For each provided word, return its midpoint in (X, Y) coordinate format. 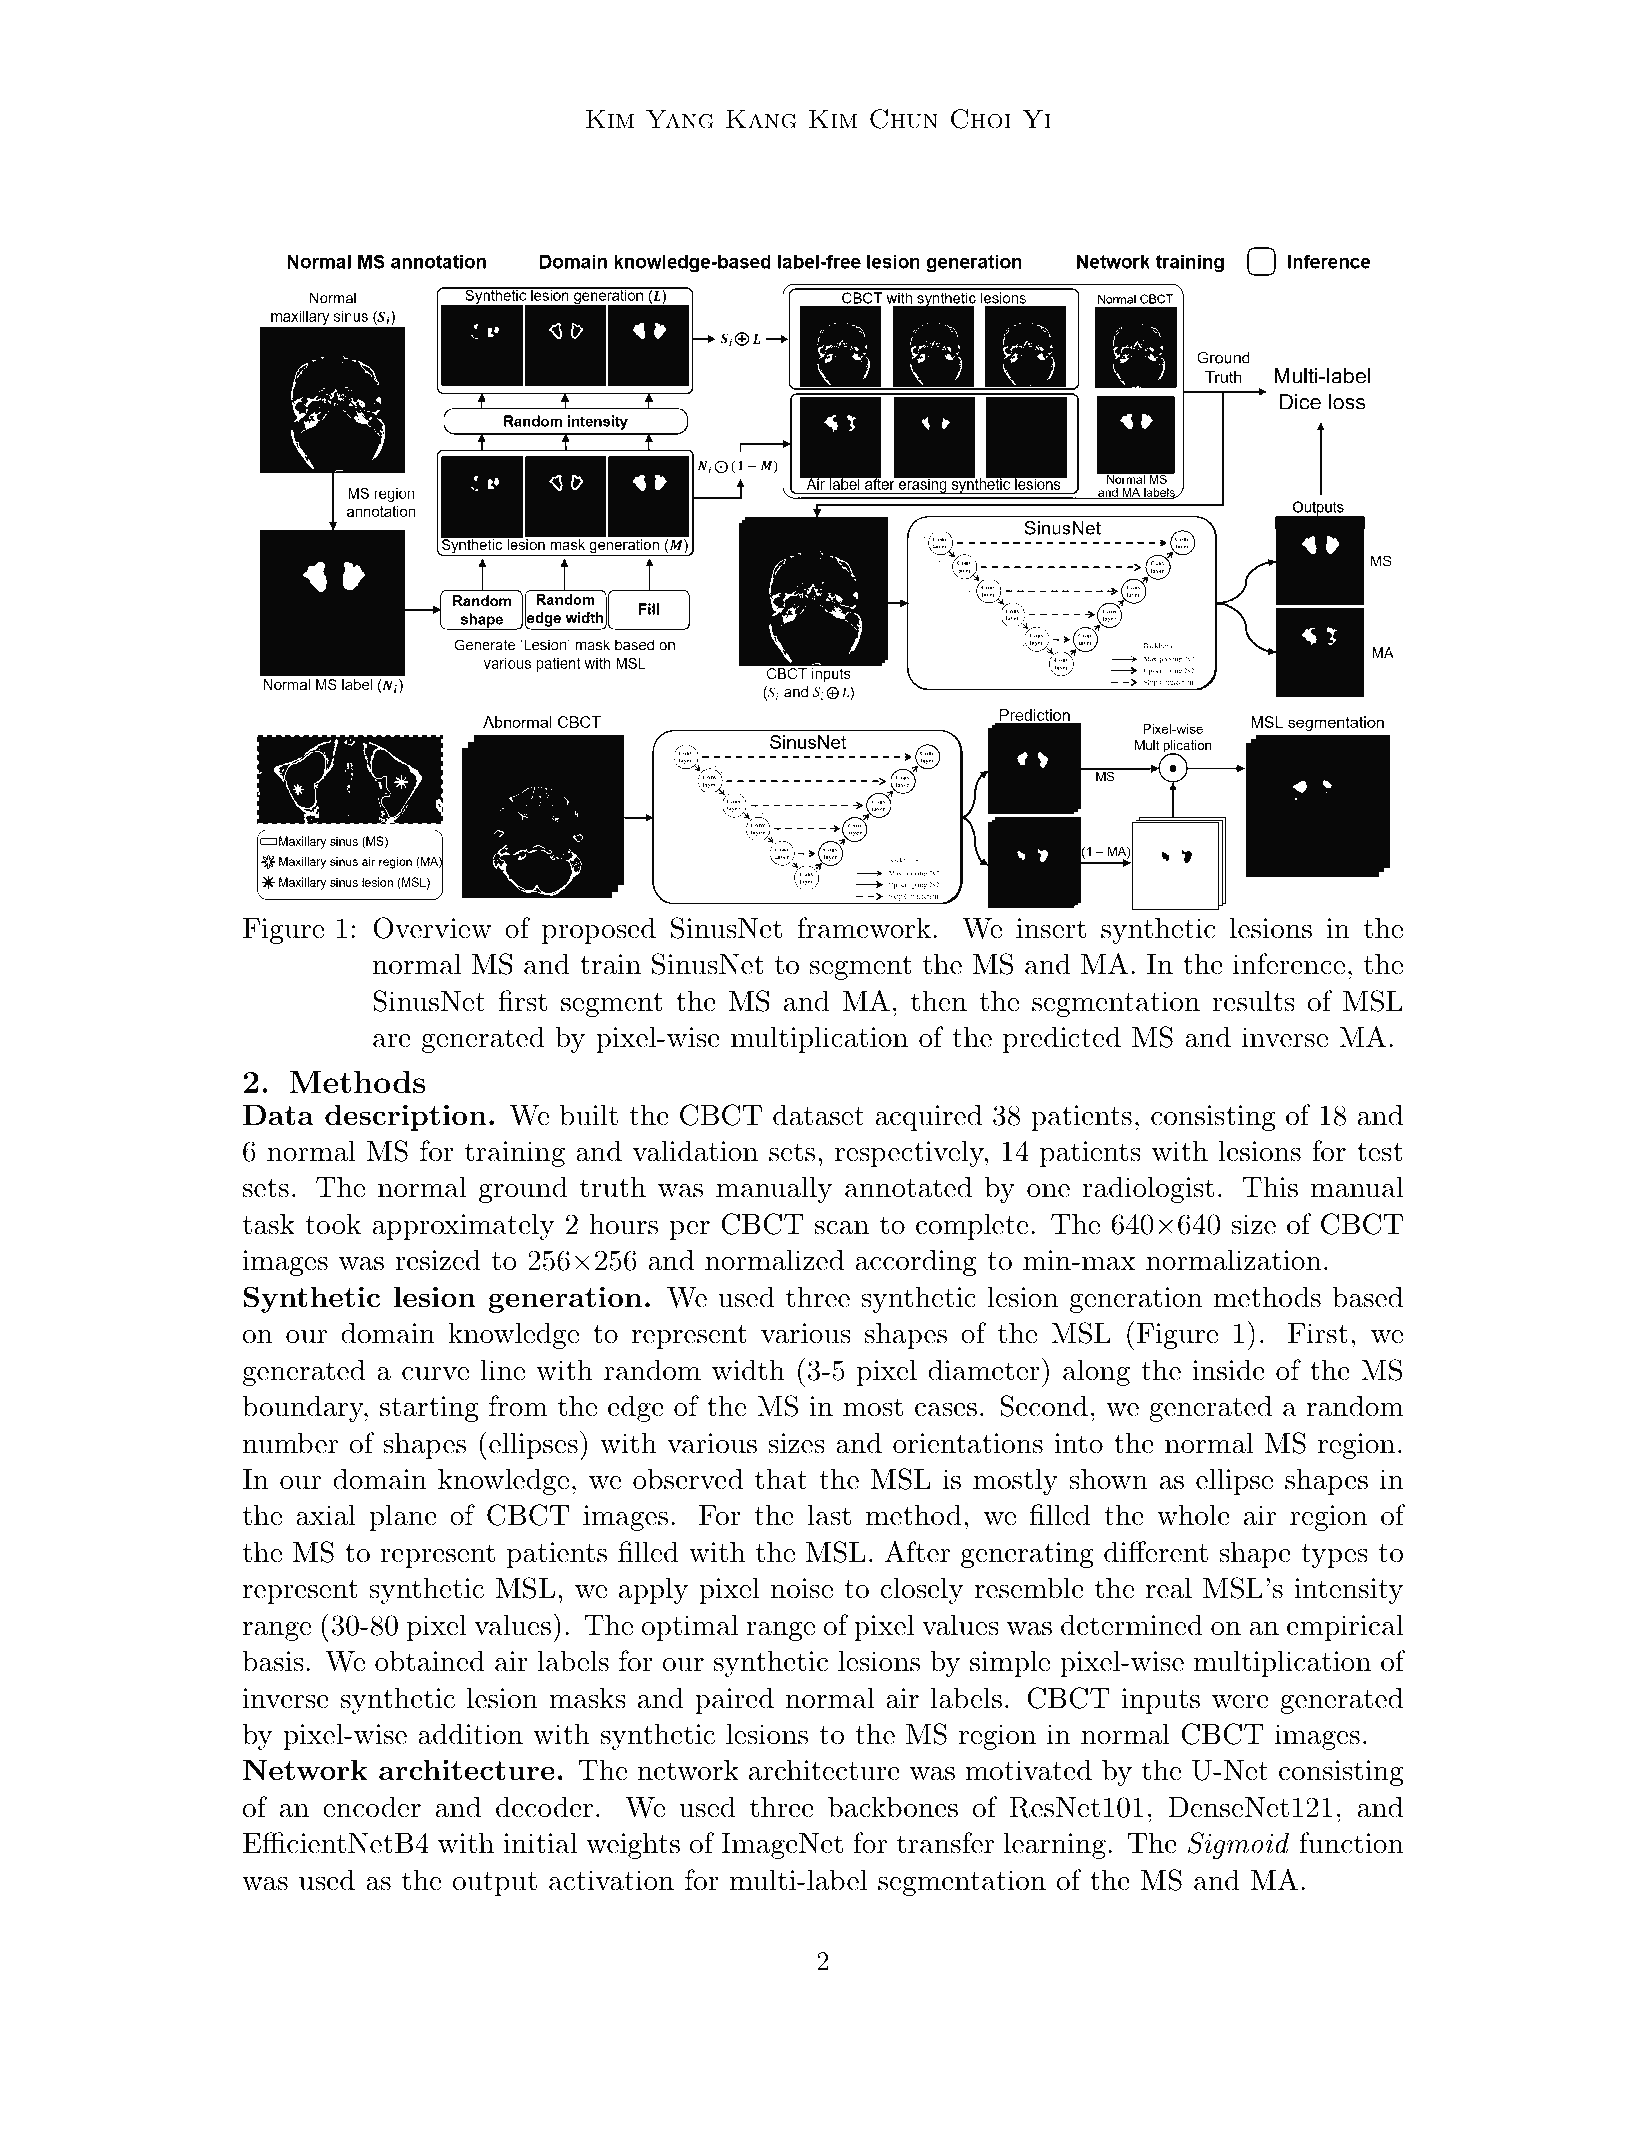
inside (1228, 1370)
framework (864, 928)
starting (429, 1409)
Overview (432, 928)
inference (1289, 964)
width (748, 1370)
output (495, 1884)
